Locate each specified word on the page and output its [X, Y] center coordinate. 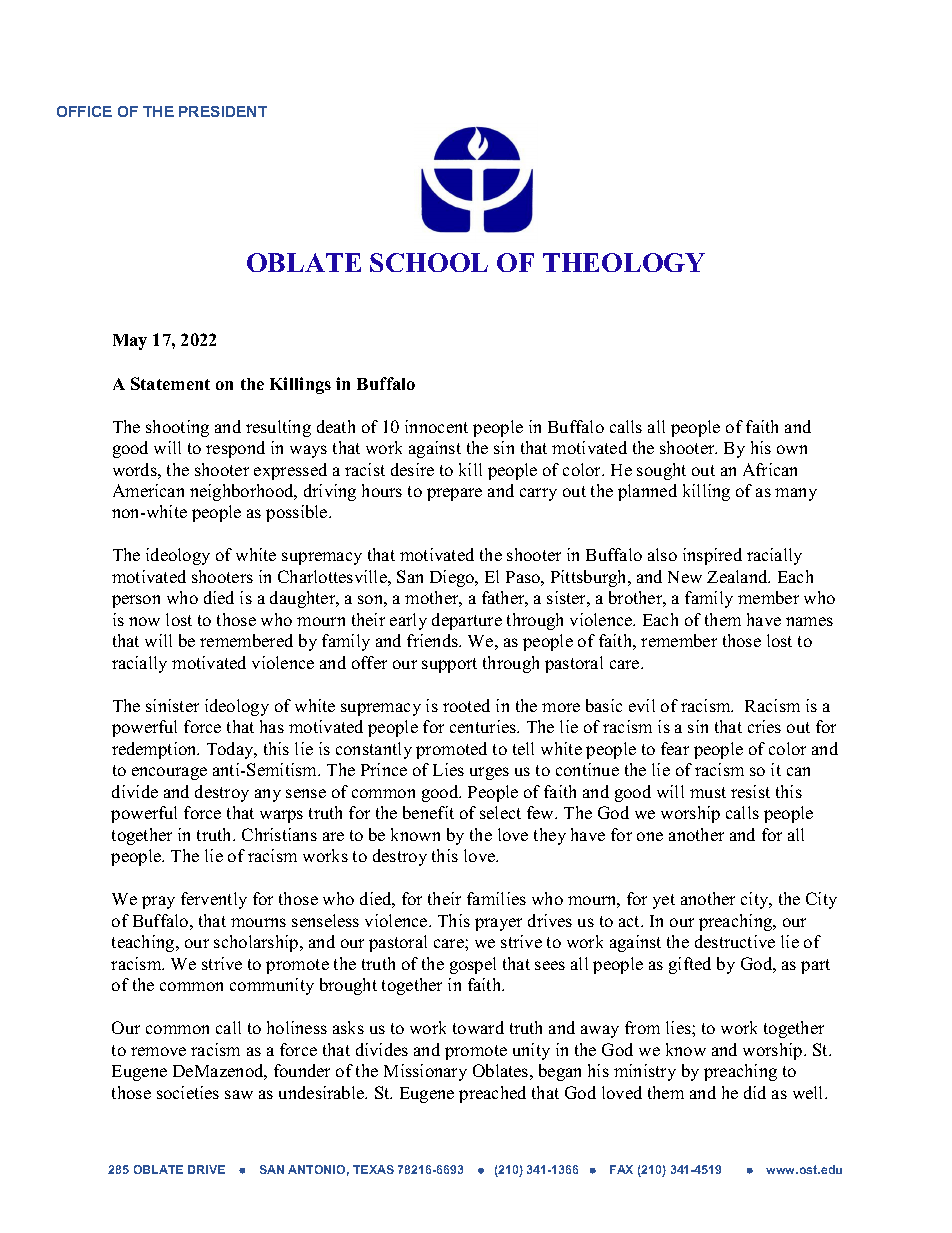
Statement [170, 383]
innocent [436, 426]
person [136, 601]
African [770, 469]
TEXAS [373, 1169]
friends [433, 640]
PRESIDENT [223, 111]
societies [188, 1092]
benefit [428, 812]
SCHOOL [429, 262]
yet [664, 901]
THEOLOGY [624, 262]
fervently [214, 900]
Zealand [738, 576]
